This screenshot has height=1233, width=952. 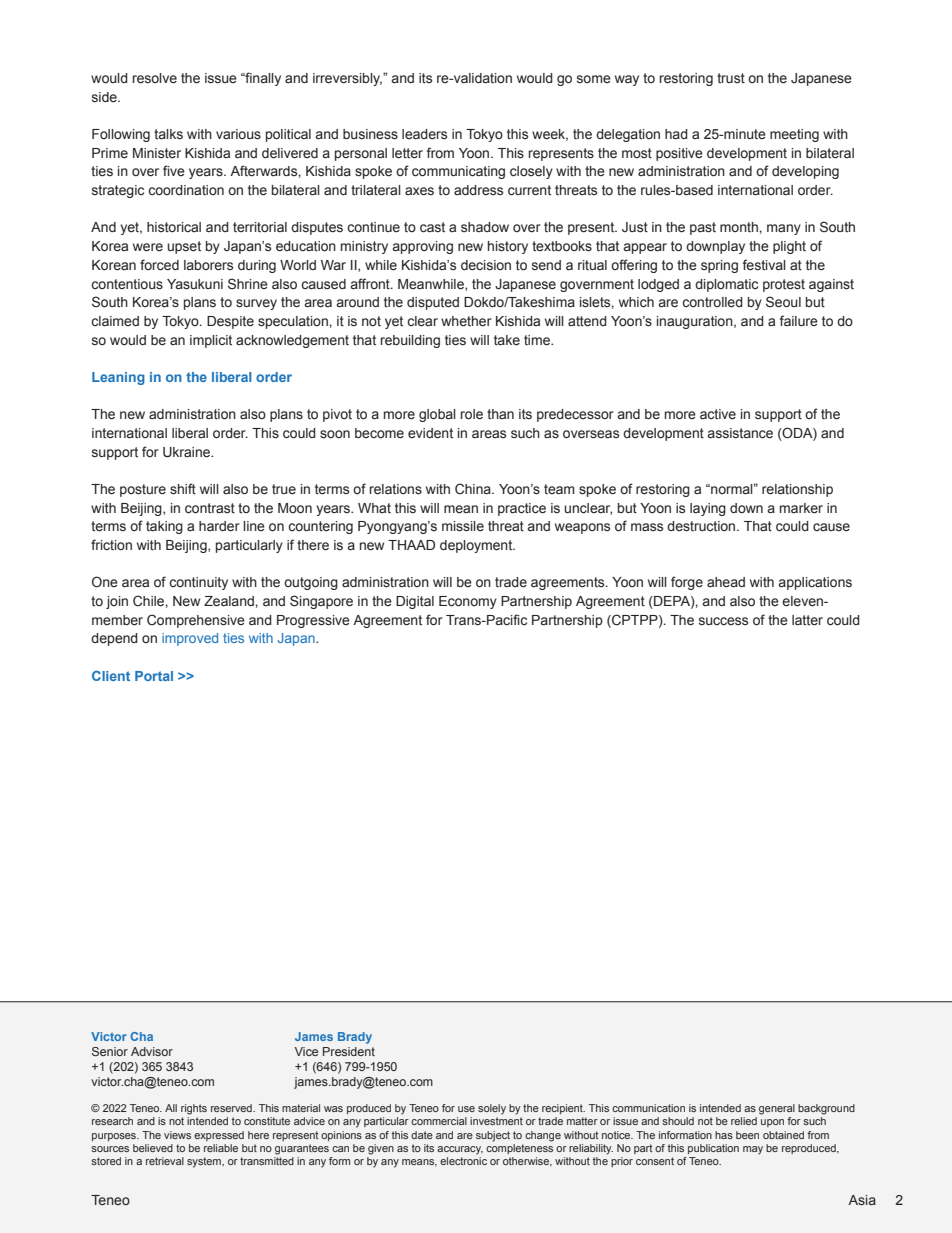 What do you see at coordinates (205, 1162) in the screenshot?
I see `system` at bounding box center [205, 1162].
